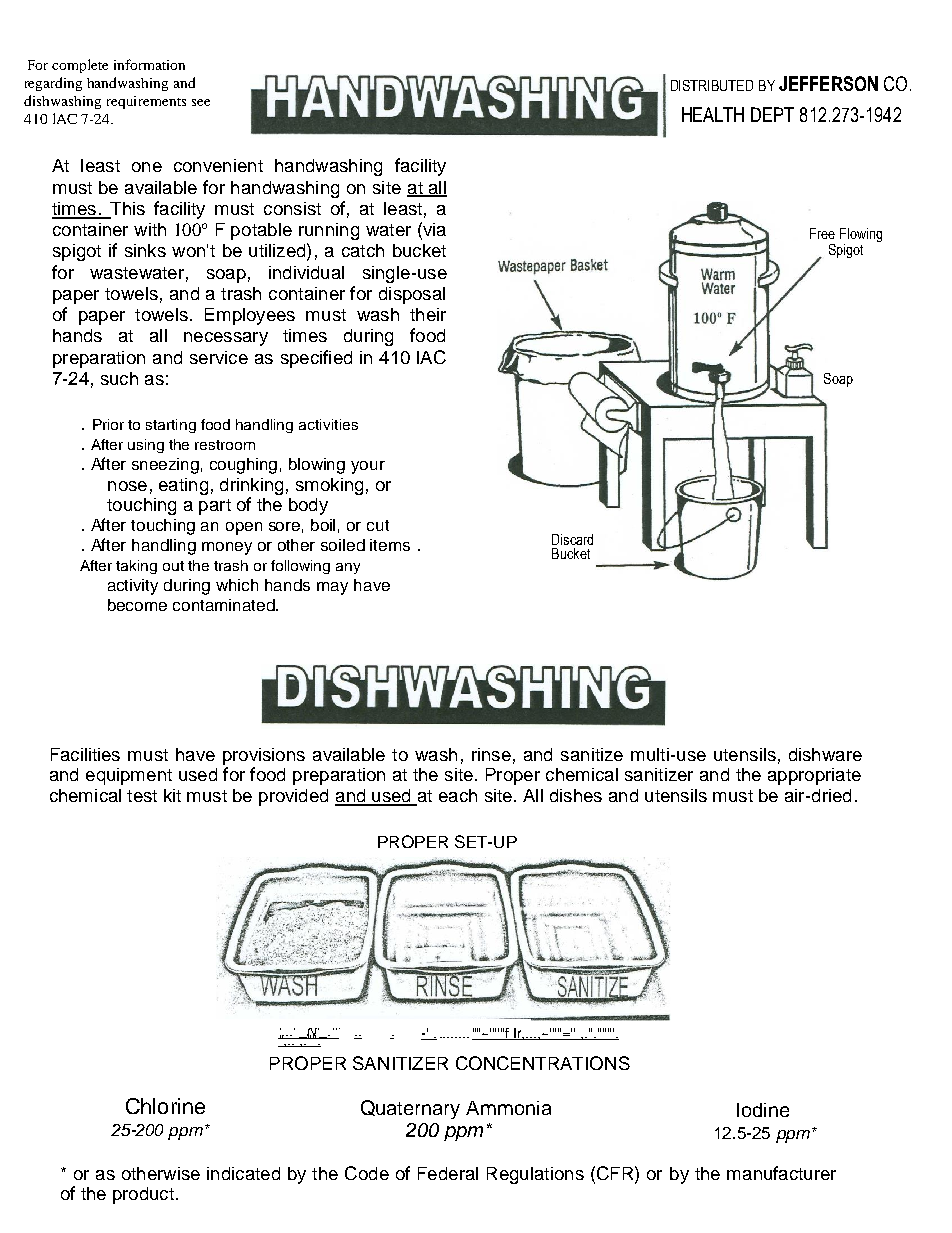 Image resolution: width=952 pixels, height=1233 pixels. Describe the element at coordinates (458, 795) in the screenshot. I see `each` at that location.
